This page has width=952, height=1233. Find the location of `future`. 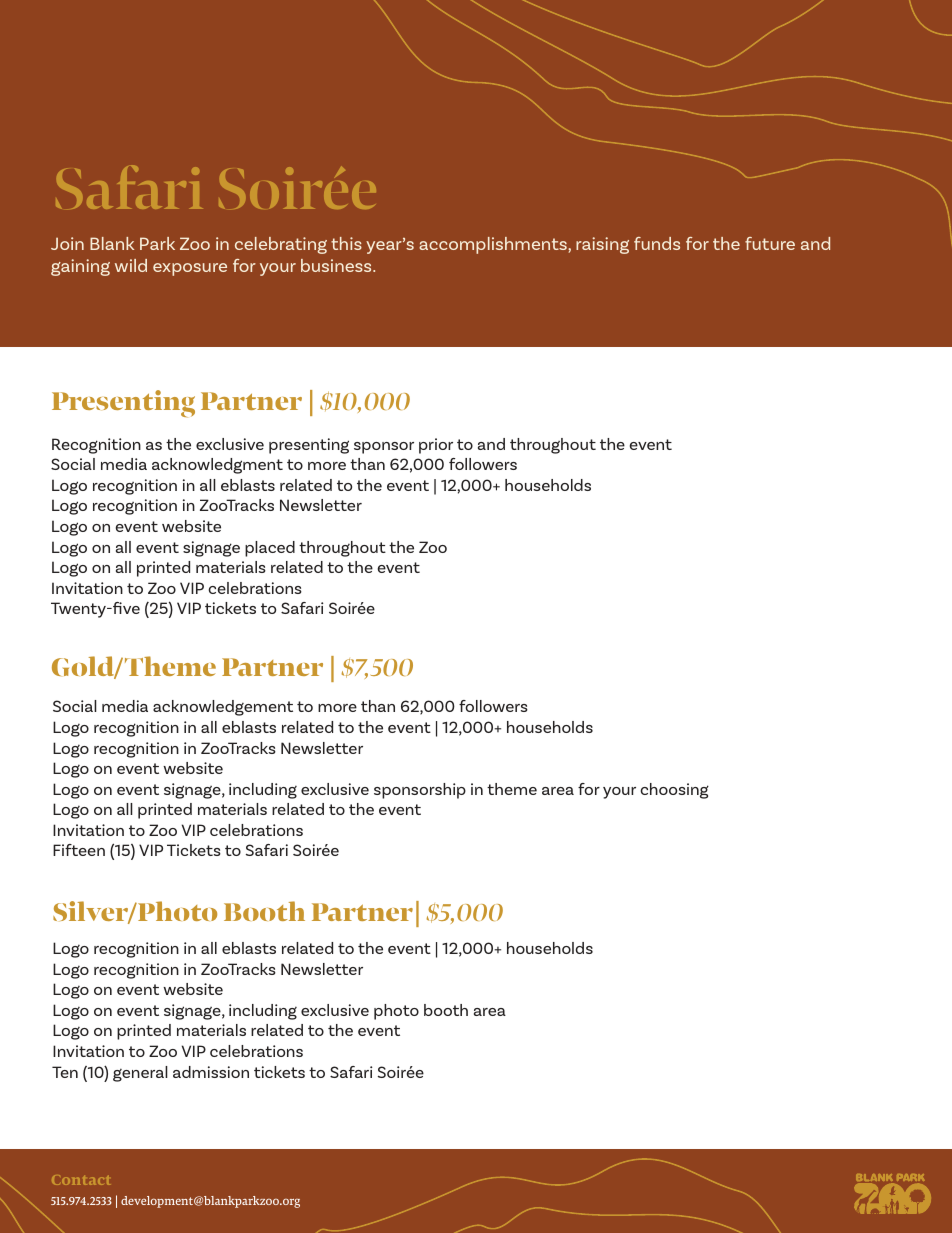

future is located at coordinates (770, 243).
